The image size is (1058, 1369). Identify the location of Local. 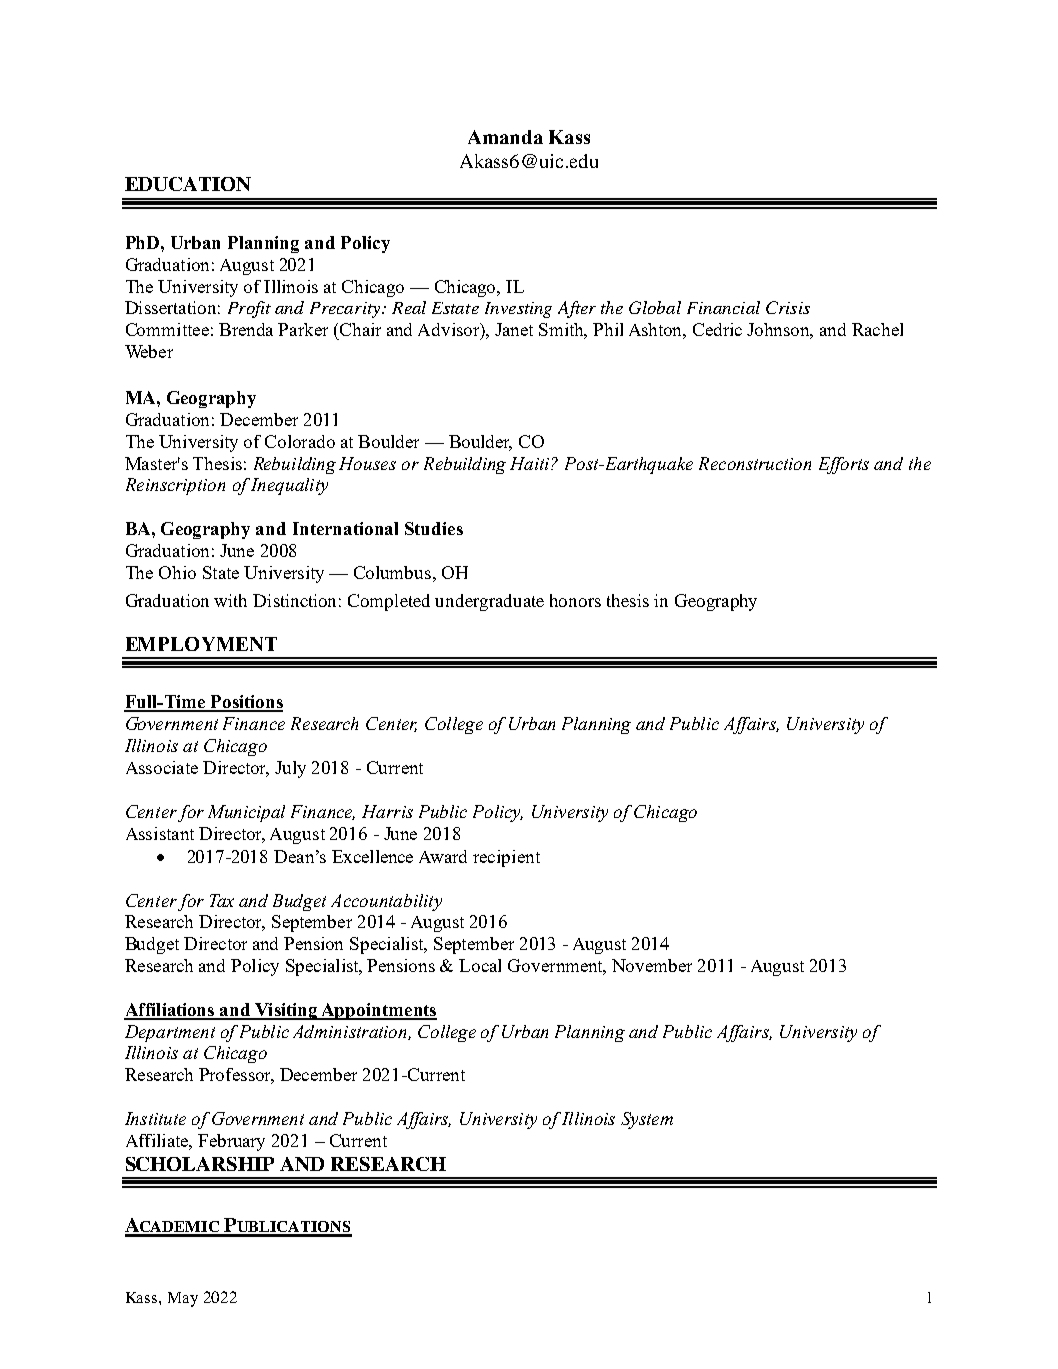
(480, 965).
